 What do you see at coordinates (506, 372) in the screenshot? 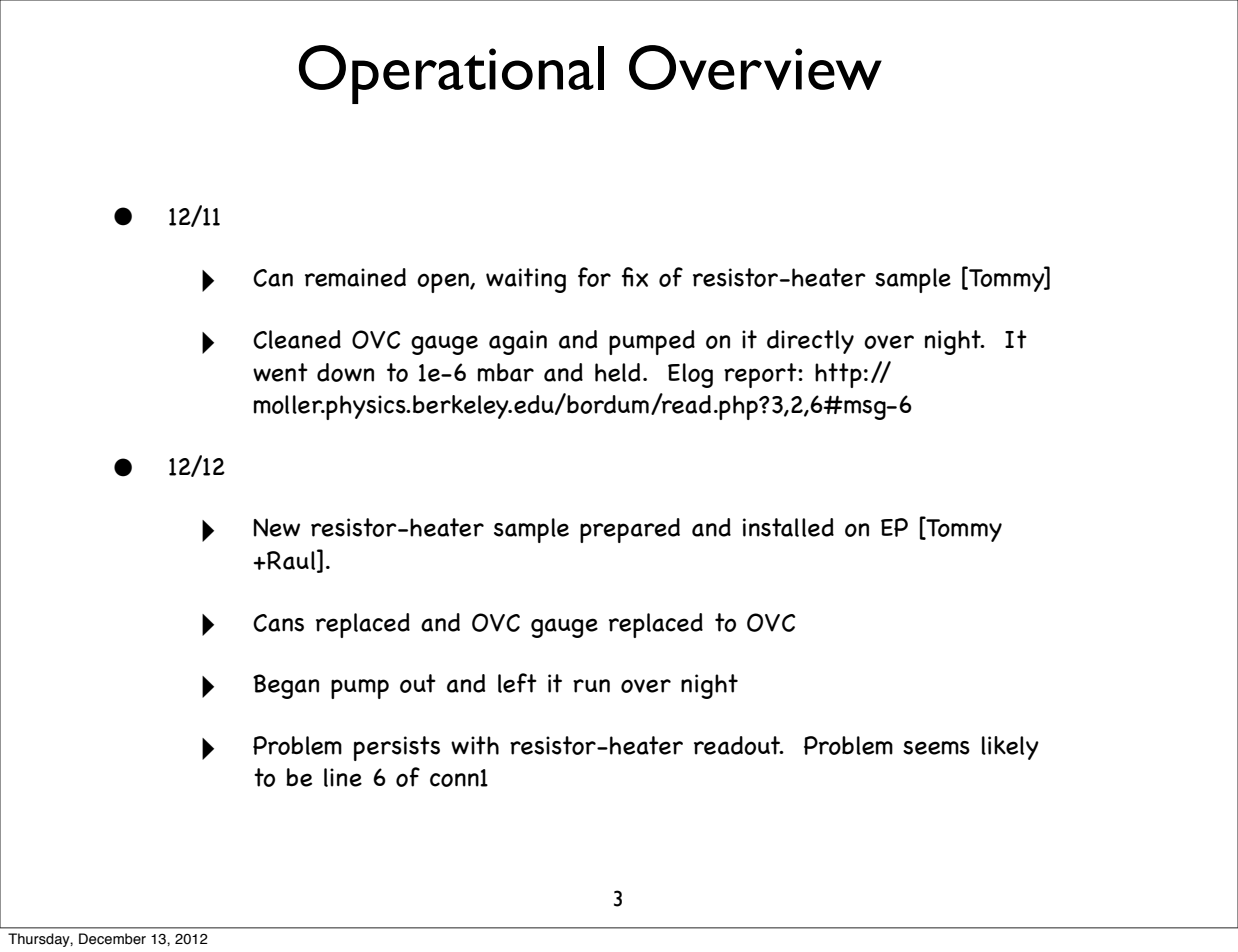
I see `mbar` at bounding box center [506, 372].
